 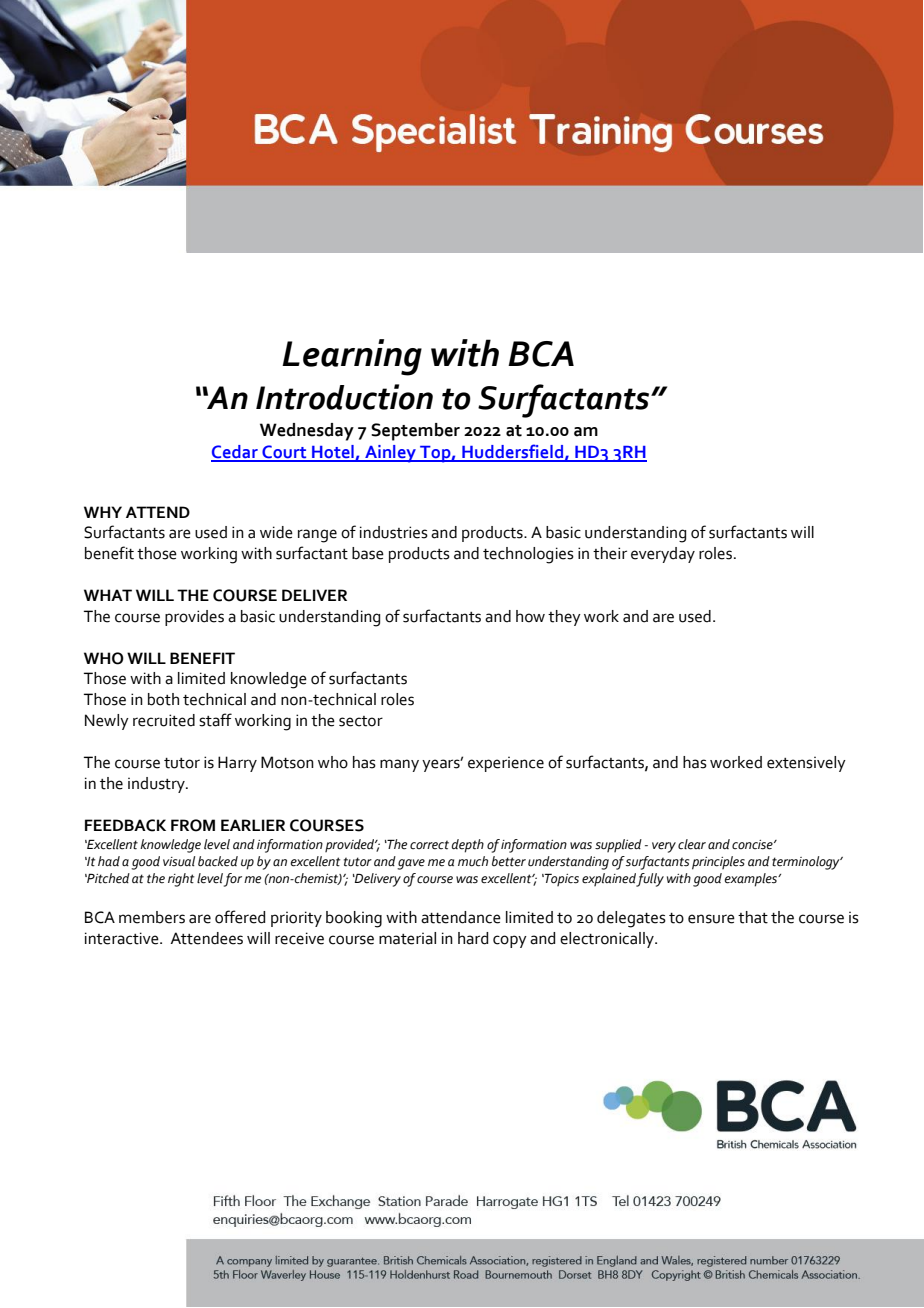 I want to click on hard, so click(x=473, y=938).
